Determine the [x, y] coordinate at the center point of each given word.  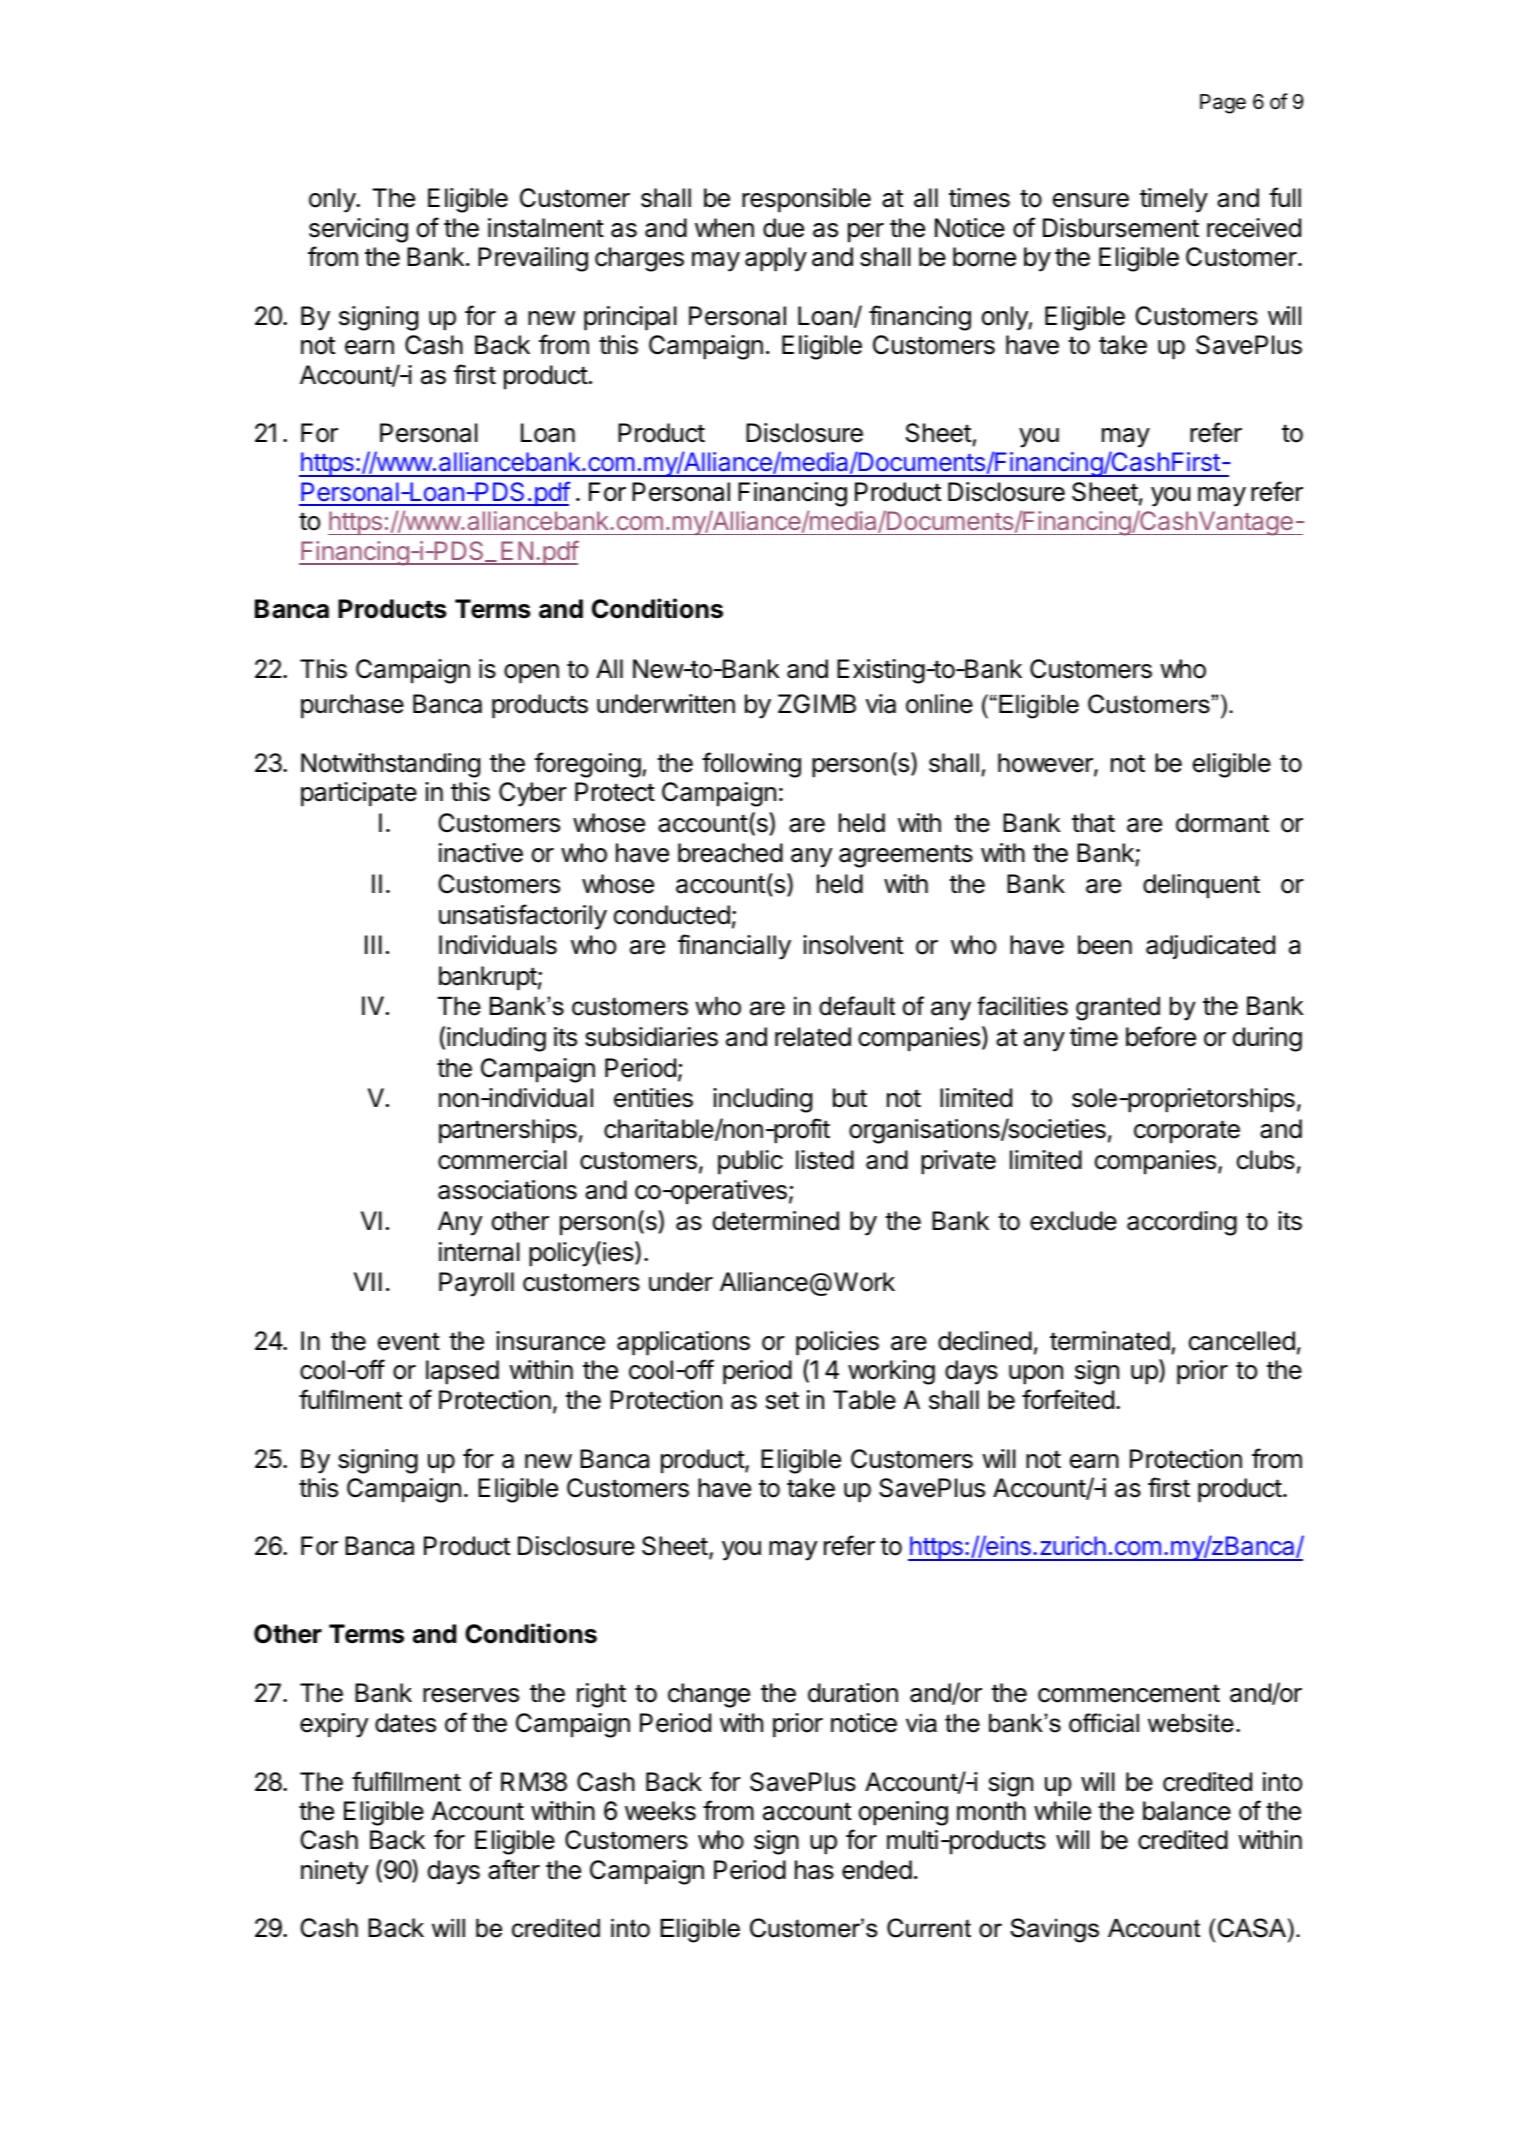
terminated [1110, 1341]
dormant [1222, 823]
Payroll [476, 1284]
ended [877, 1870]
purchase [352, 706]
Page [1223, 104]
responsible [806, 200]
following [751, 765]
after [514, 1869]
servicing [358, 230]
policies [837, 1343]
